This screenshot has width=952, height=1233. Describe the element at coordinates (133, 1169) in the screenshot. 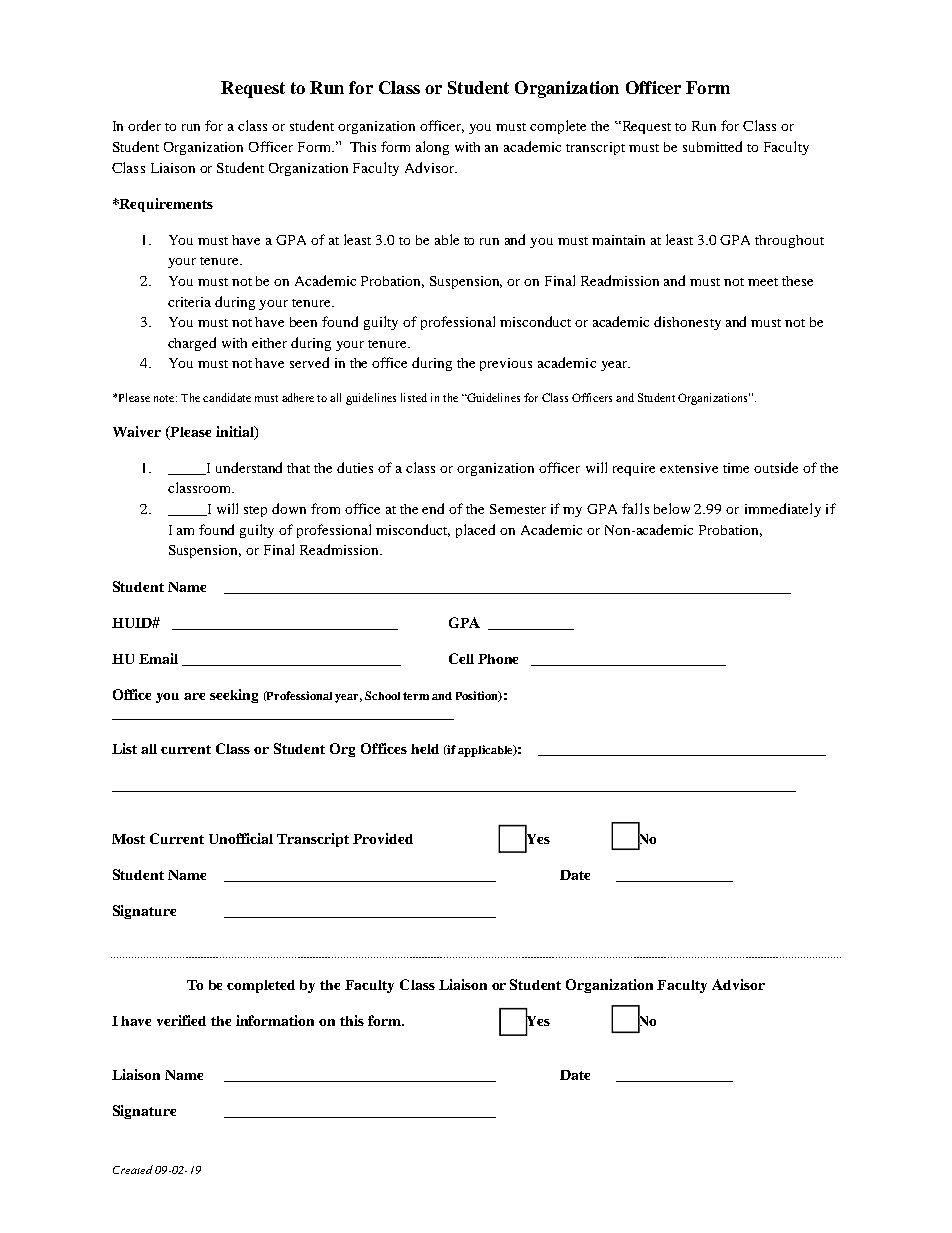

I see `Created` at that location.
